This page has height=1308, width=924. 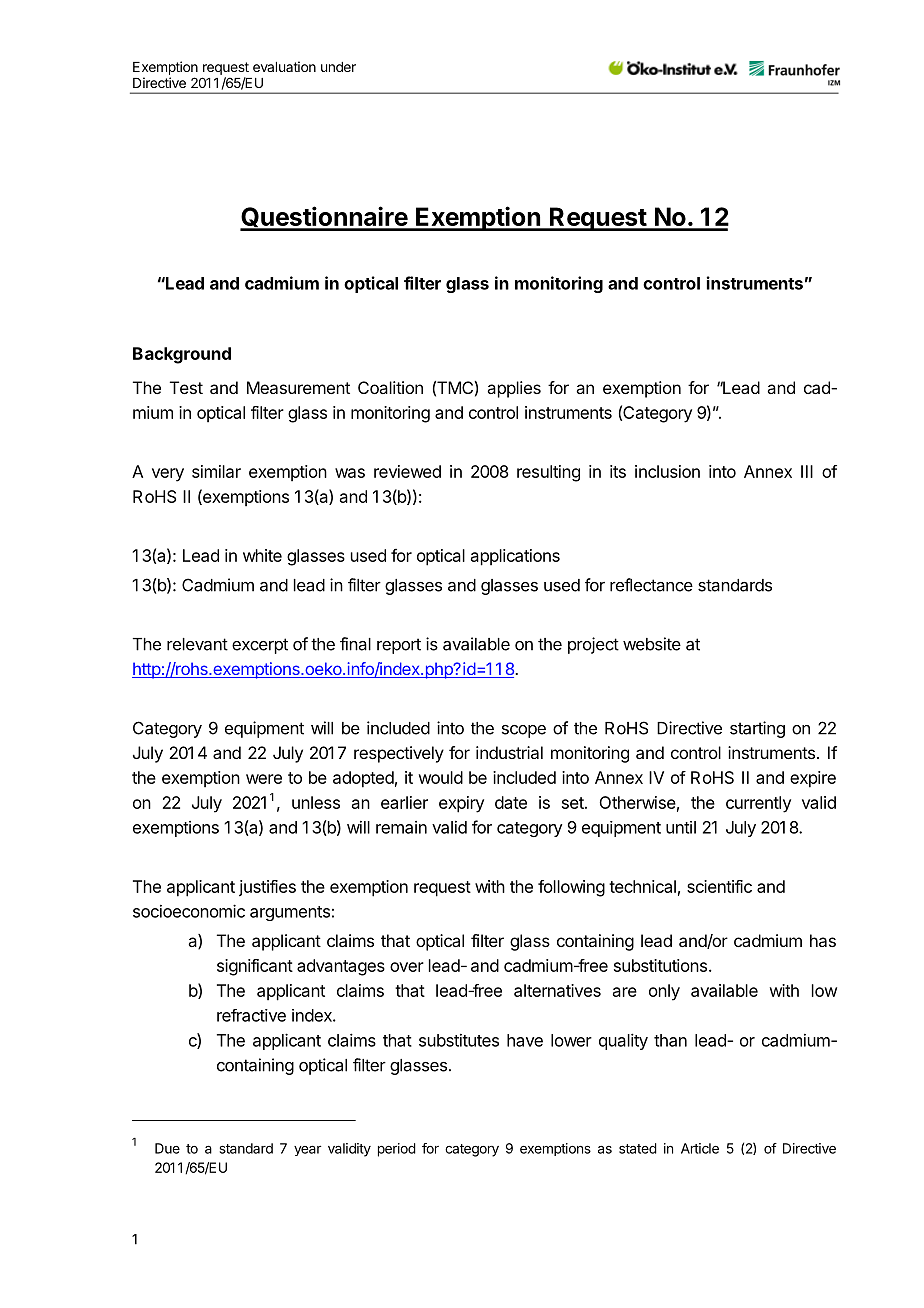 What do you see at coordinates (514, 389) in the page?
I see `applies` at bounding box center [514, 389].
